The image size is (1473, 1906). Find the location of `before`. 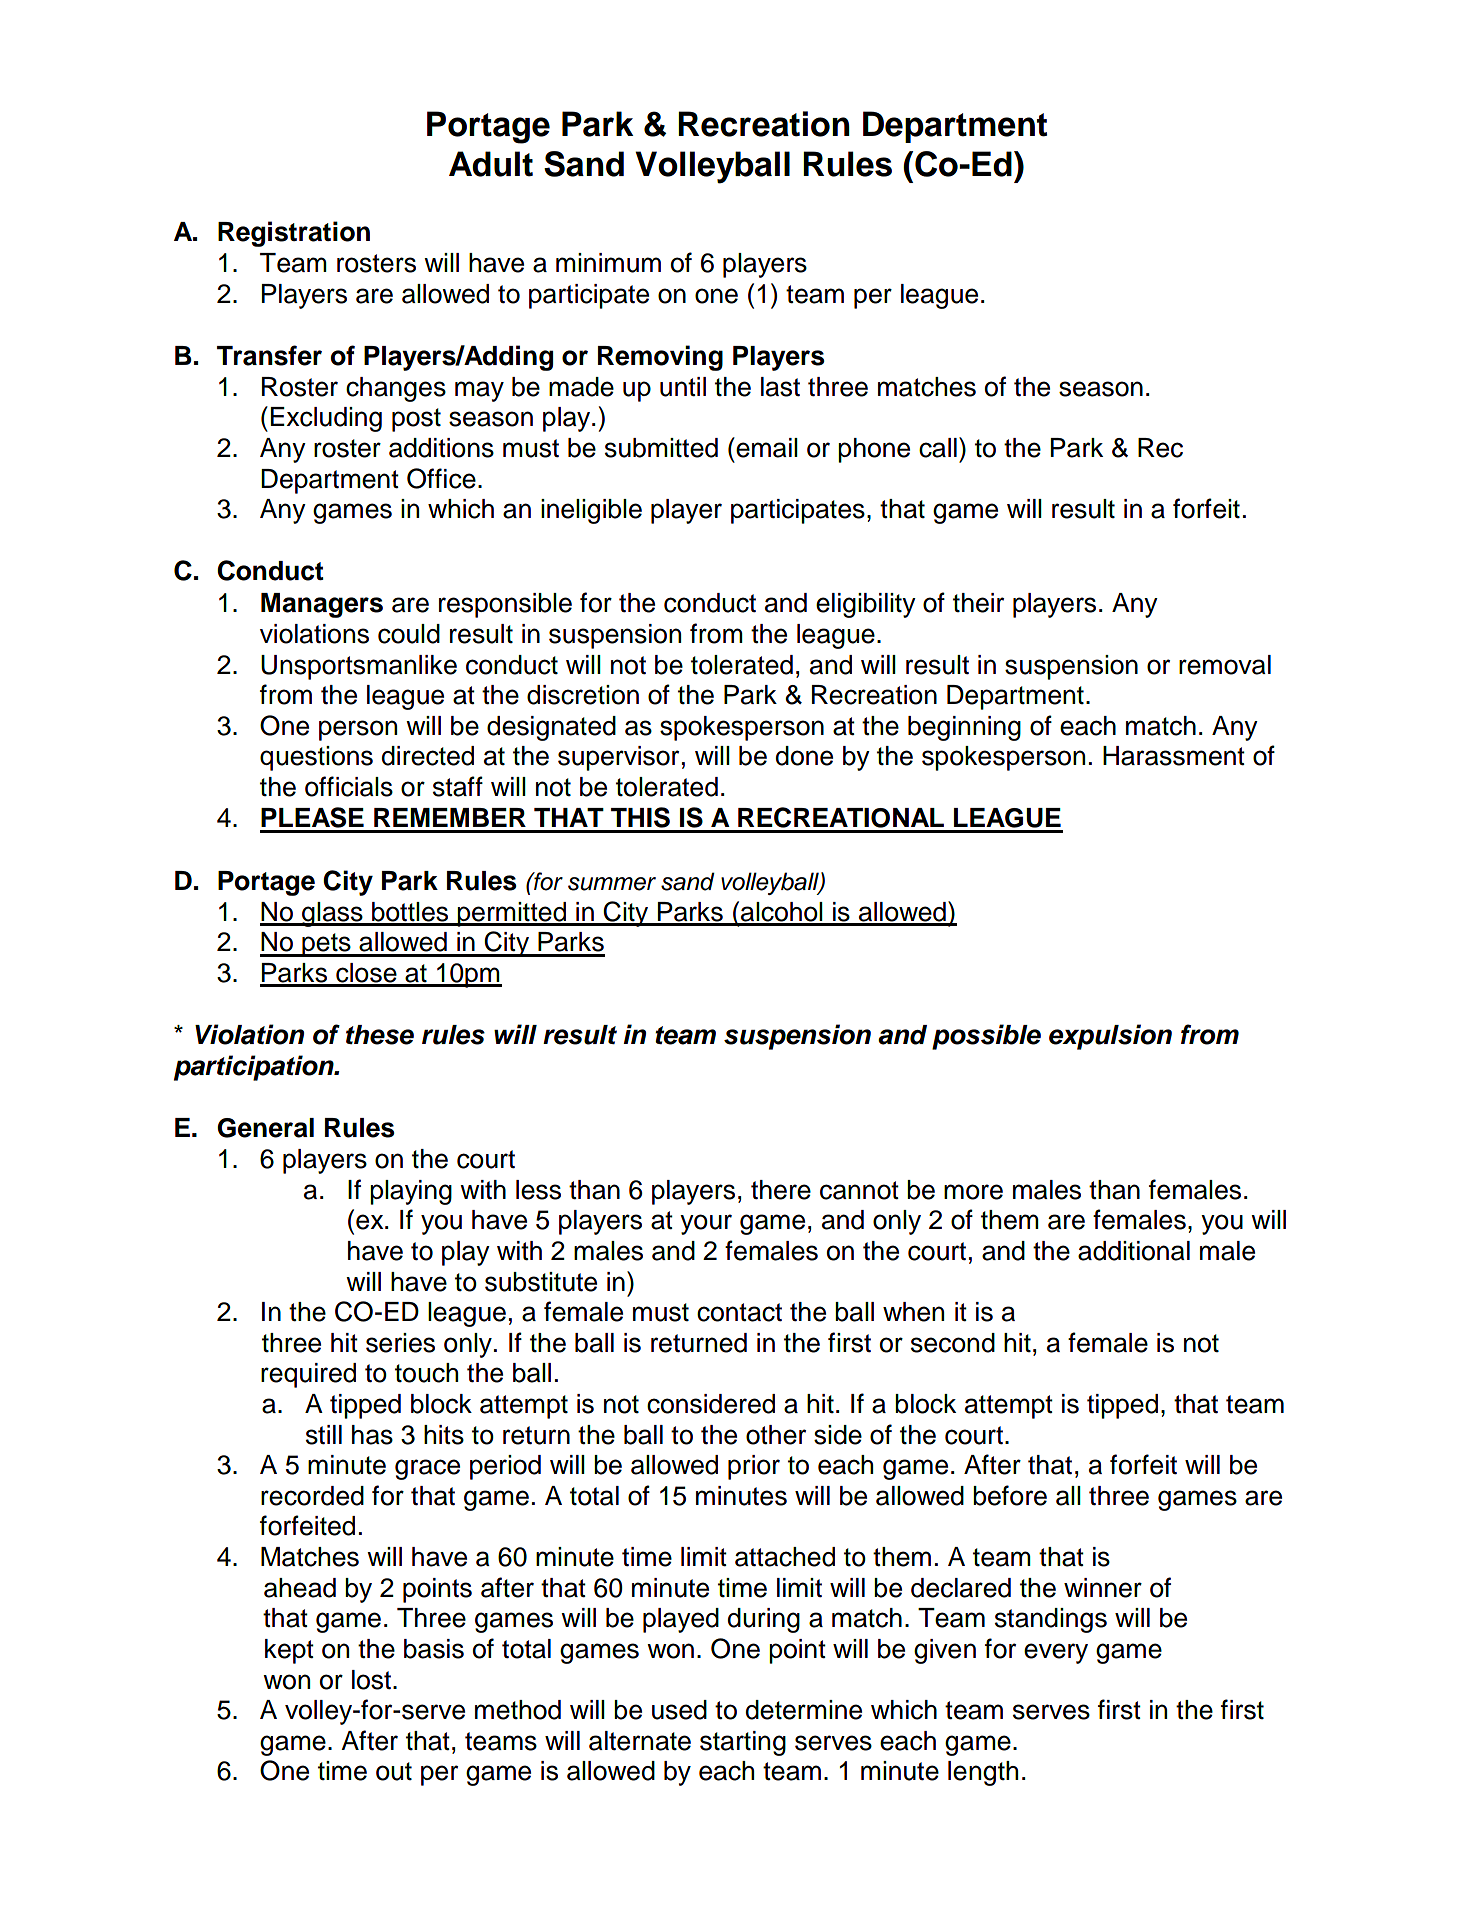

before is located at coordinates (1010, 1495).
